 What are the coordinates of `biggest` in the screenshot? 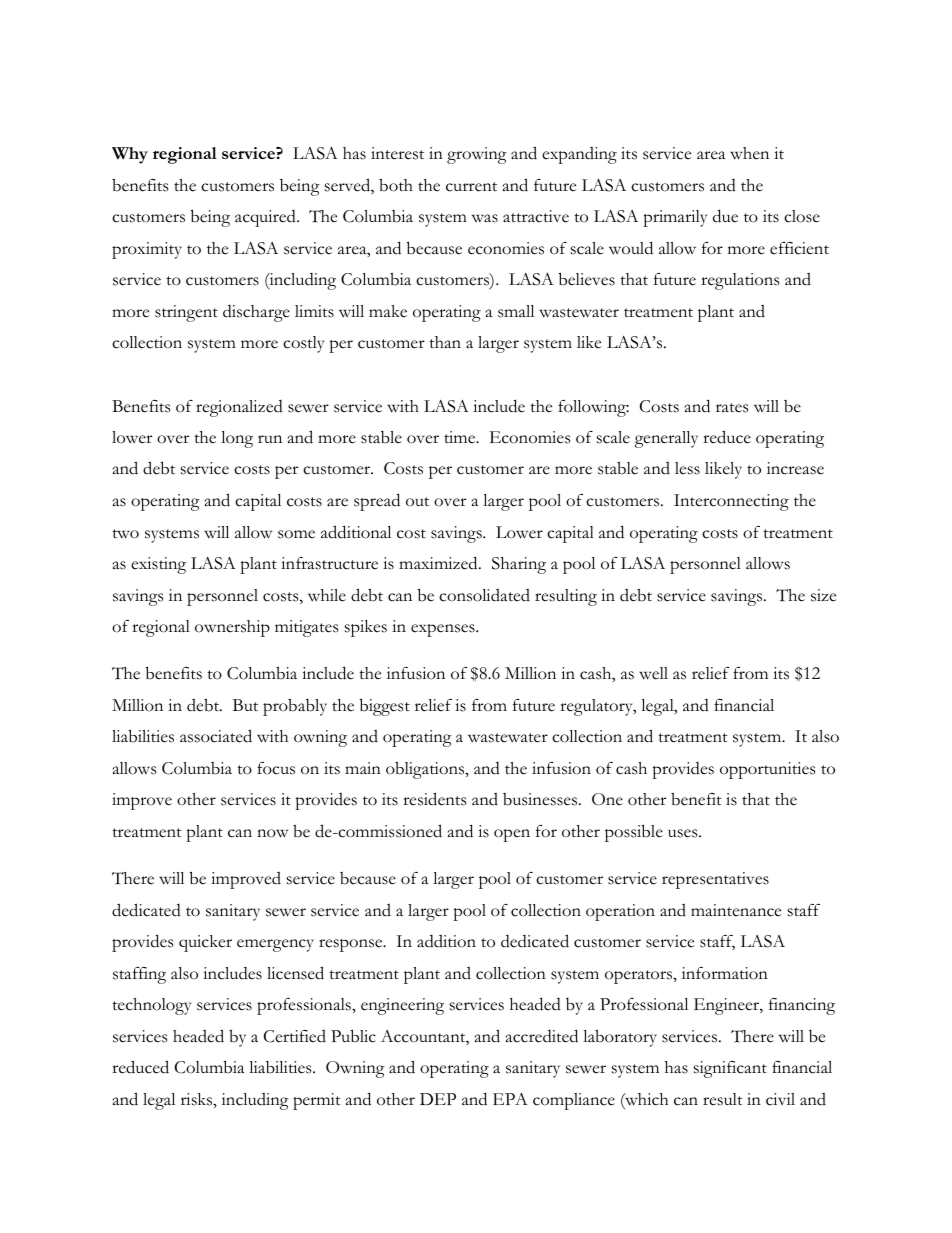 It's located at (385, 707).
